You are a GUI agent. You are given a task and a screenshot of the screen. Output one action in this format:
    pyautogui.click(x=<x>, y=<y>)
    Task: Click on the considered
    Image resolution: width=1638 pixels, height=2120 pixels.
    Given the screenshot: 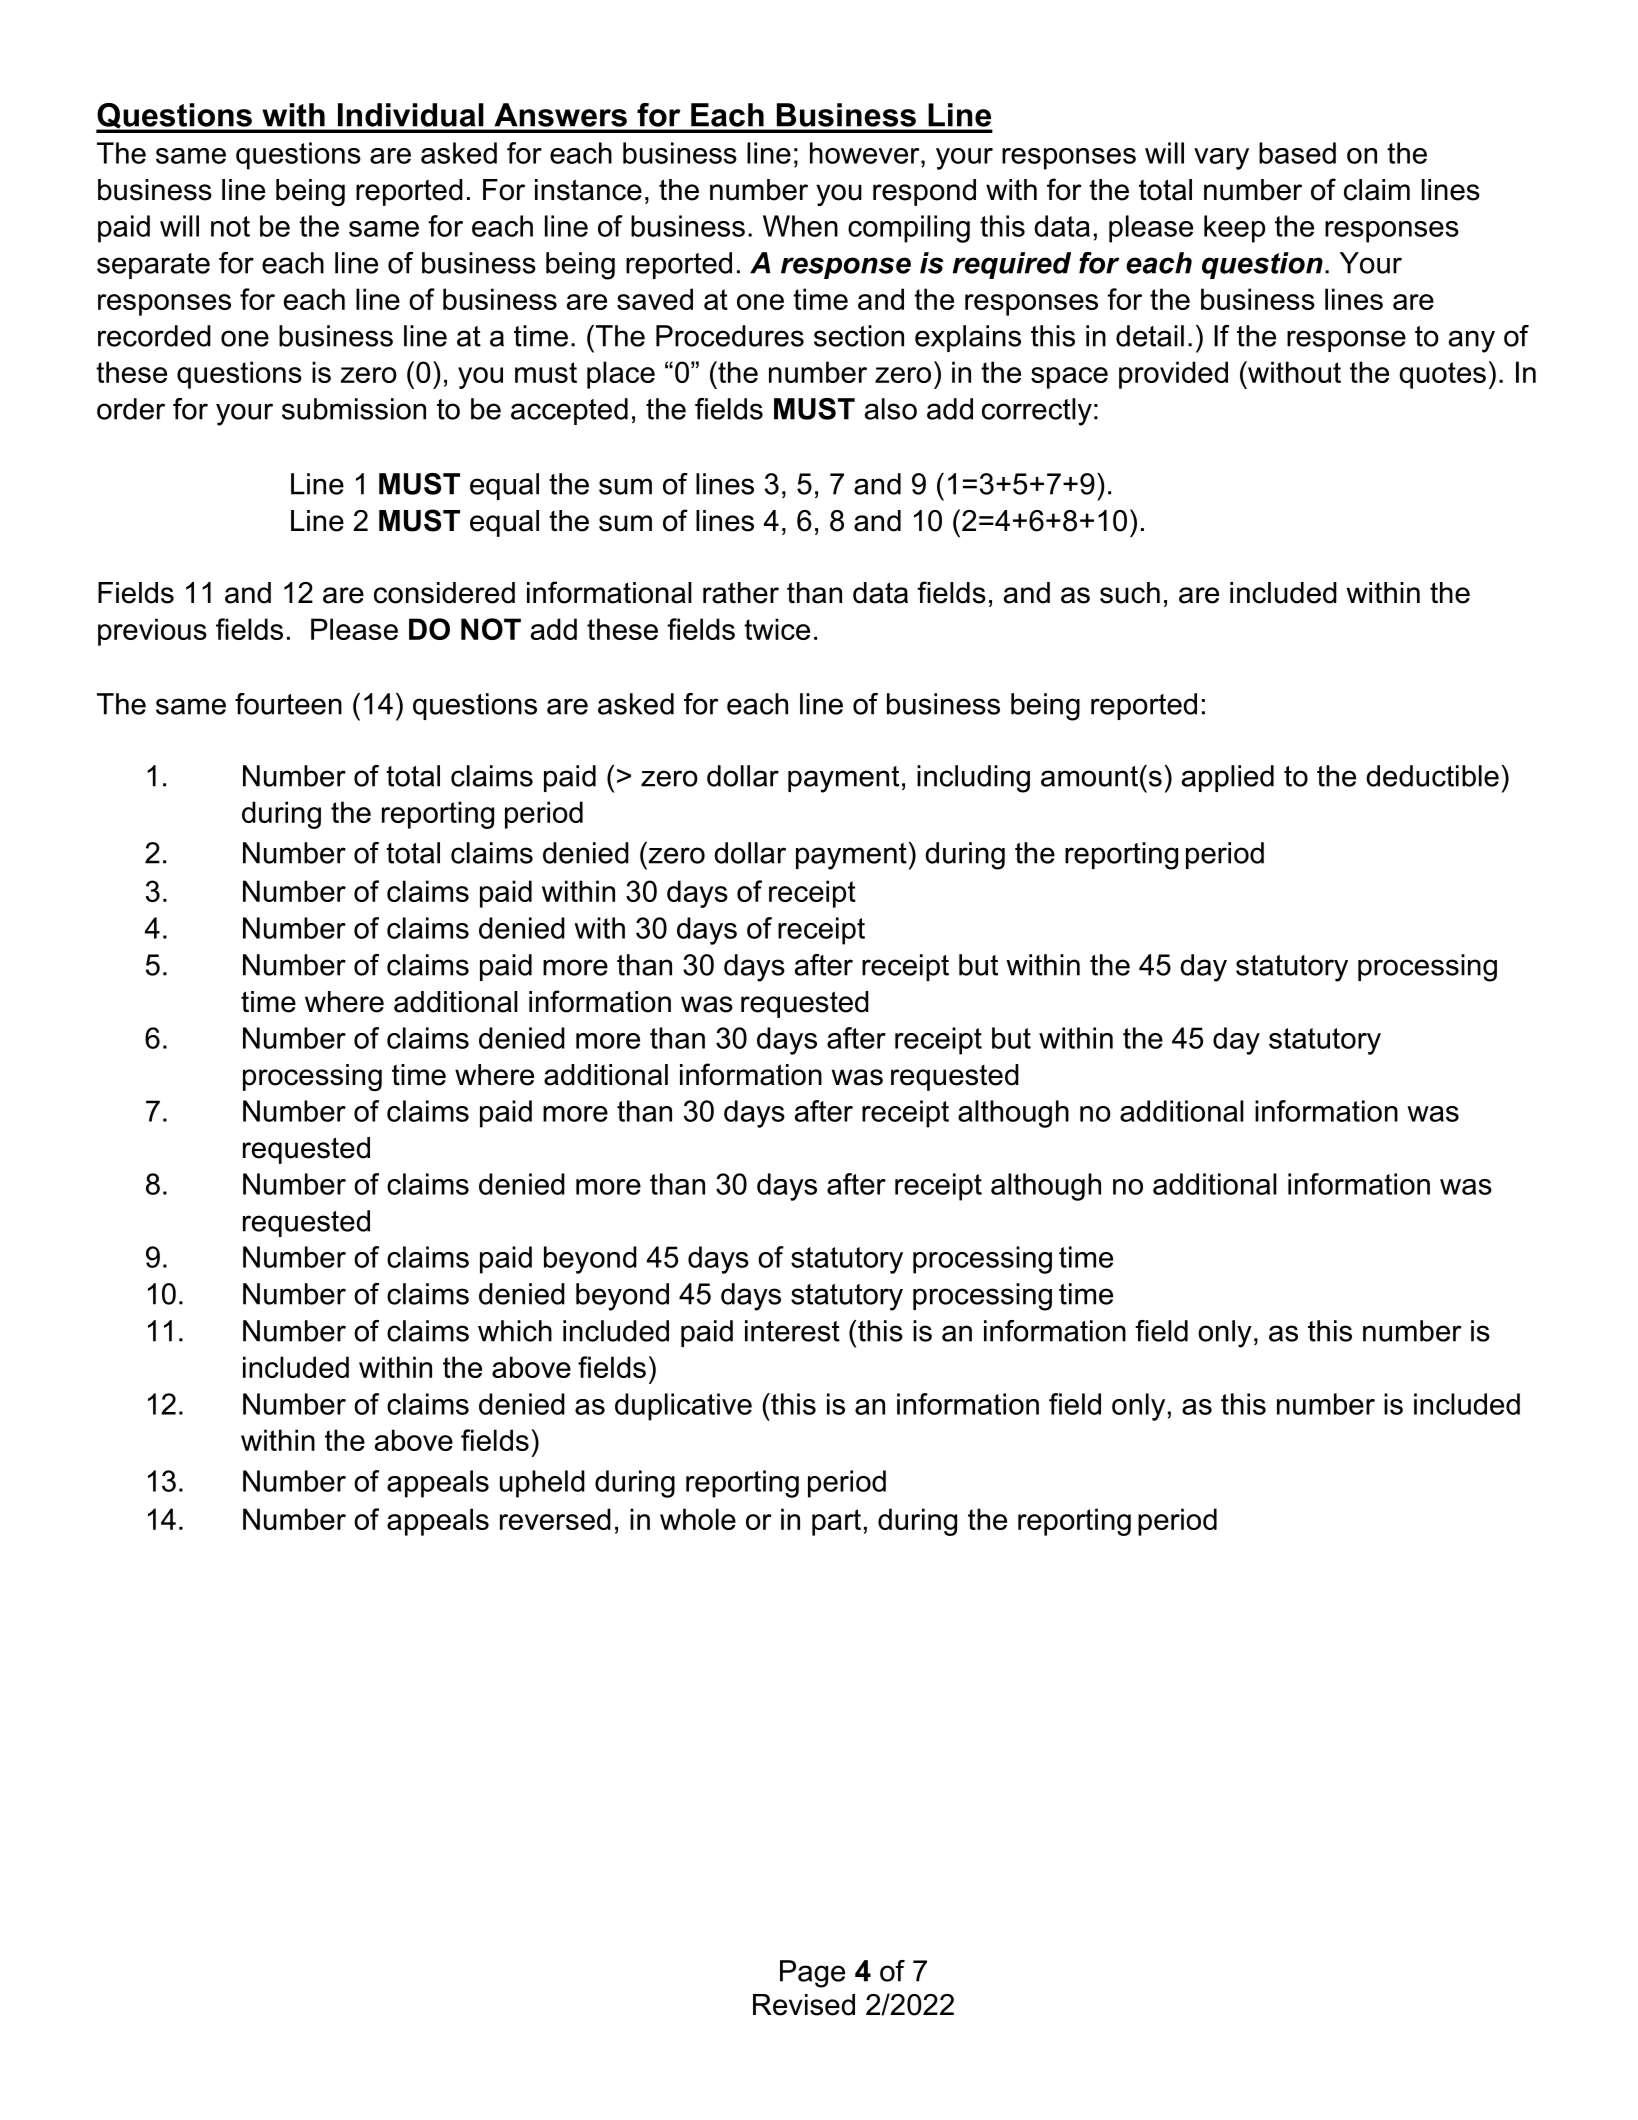 What is the action you would take?
    pyautogui.click(x=444, y=593)
